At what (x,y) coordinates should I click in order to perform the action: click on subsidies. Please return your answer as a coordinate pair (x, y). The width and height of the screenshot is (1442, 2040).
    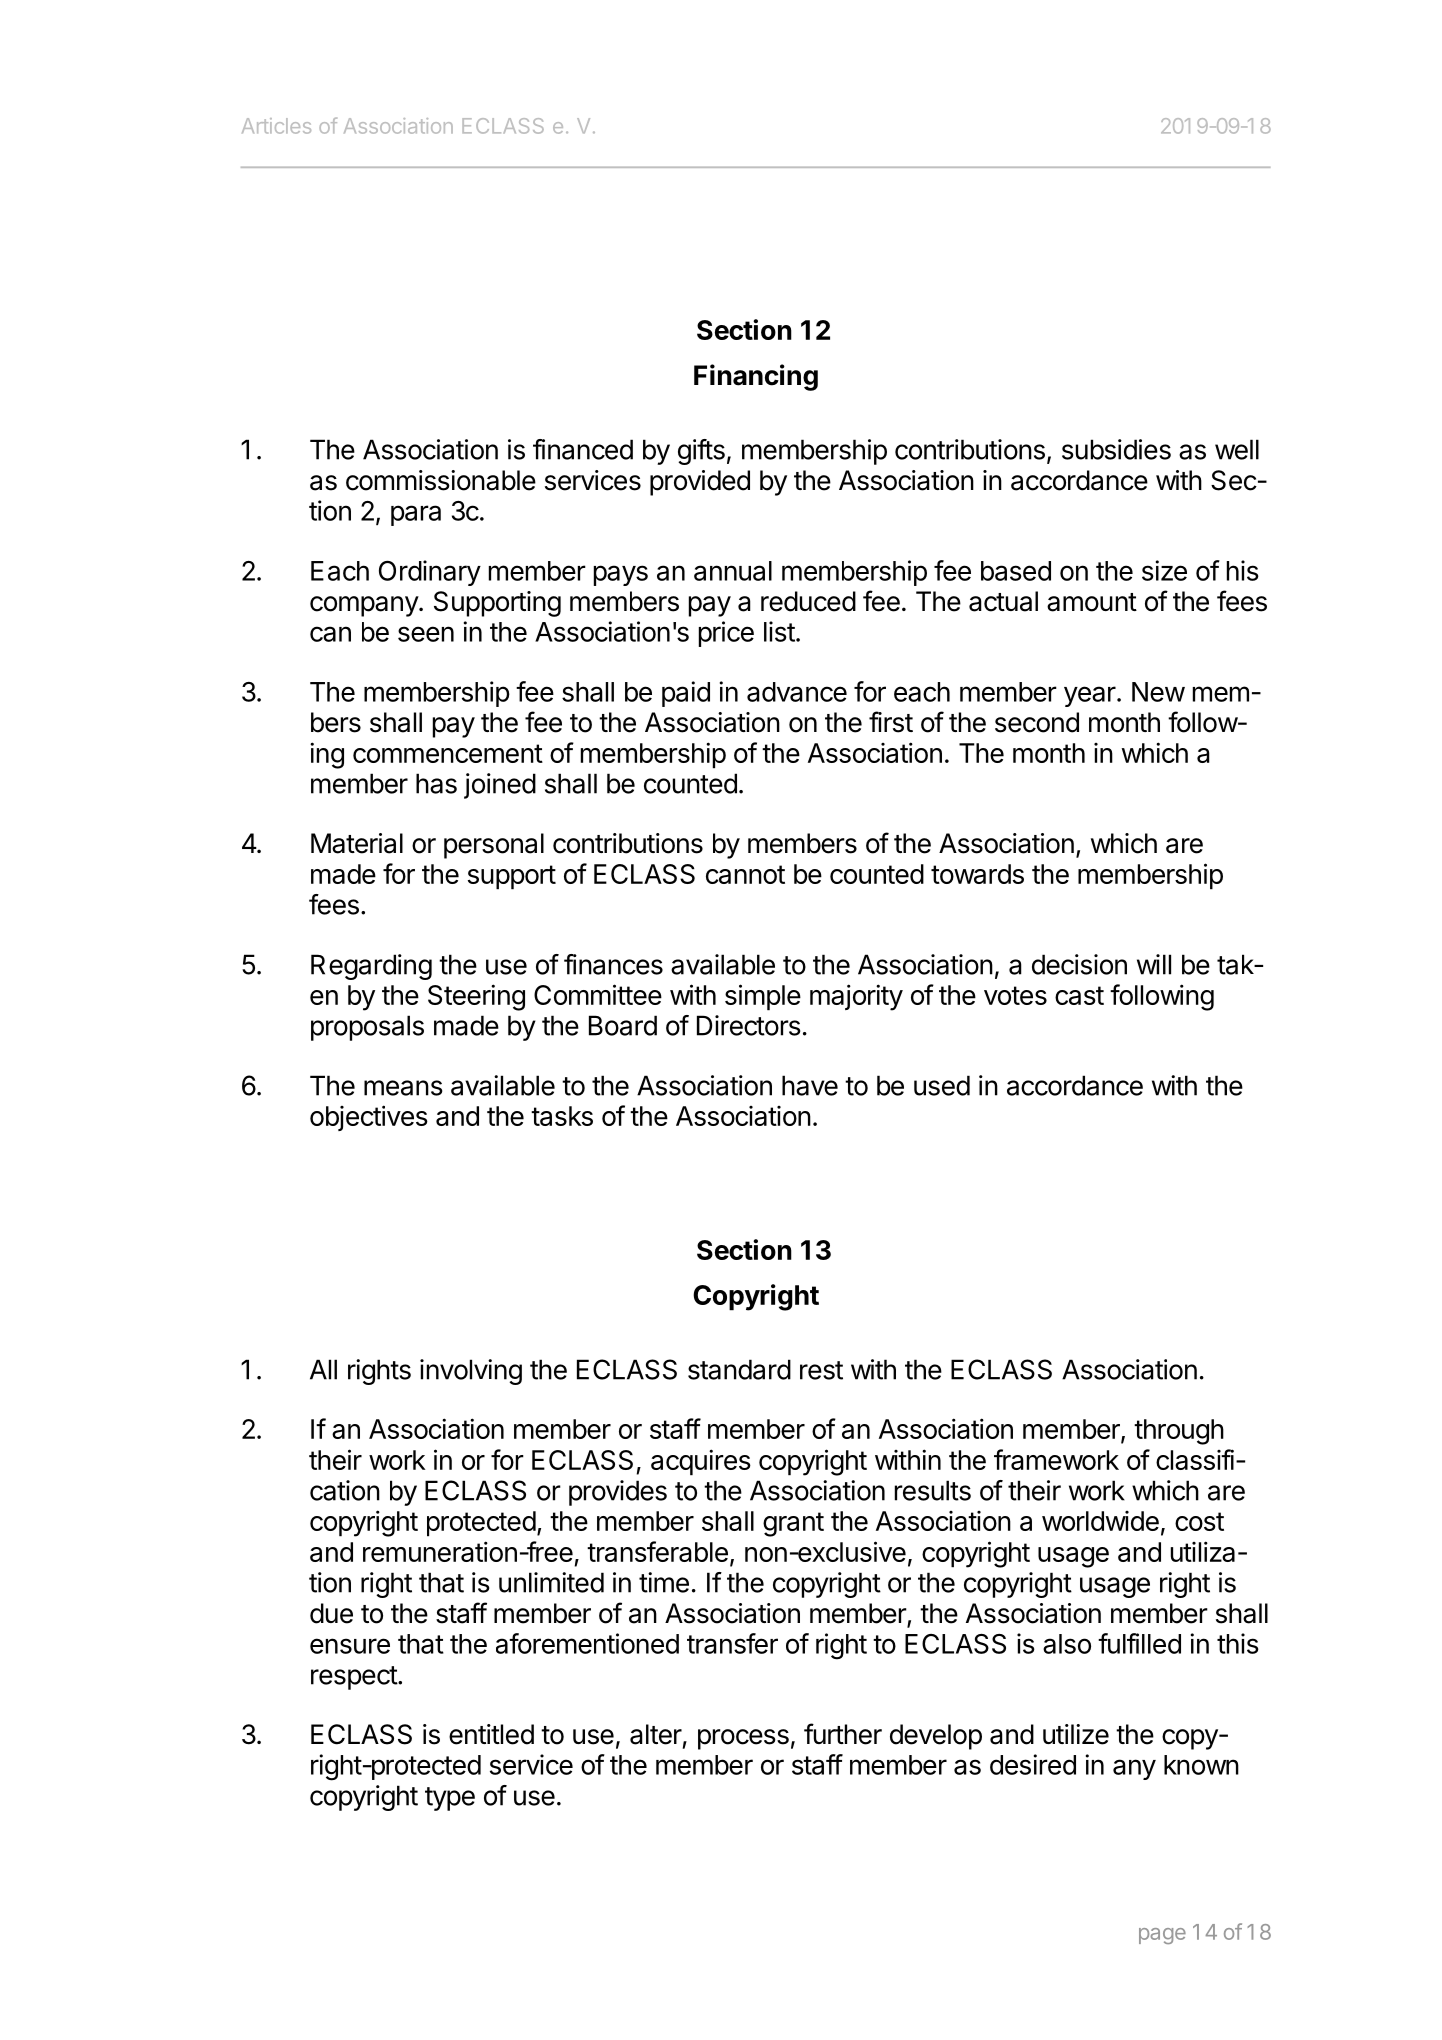
    Looking at the image, I should click on (1116, 449).
